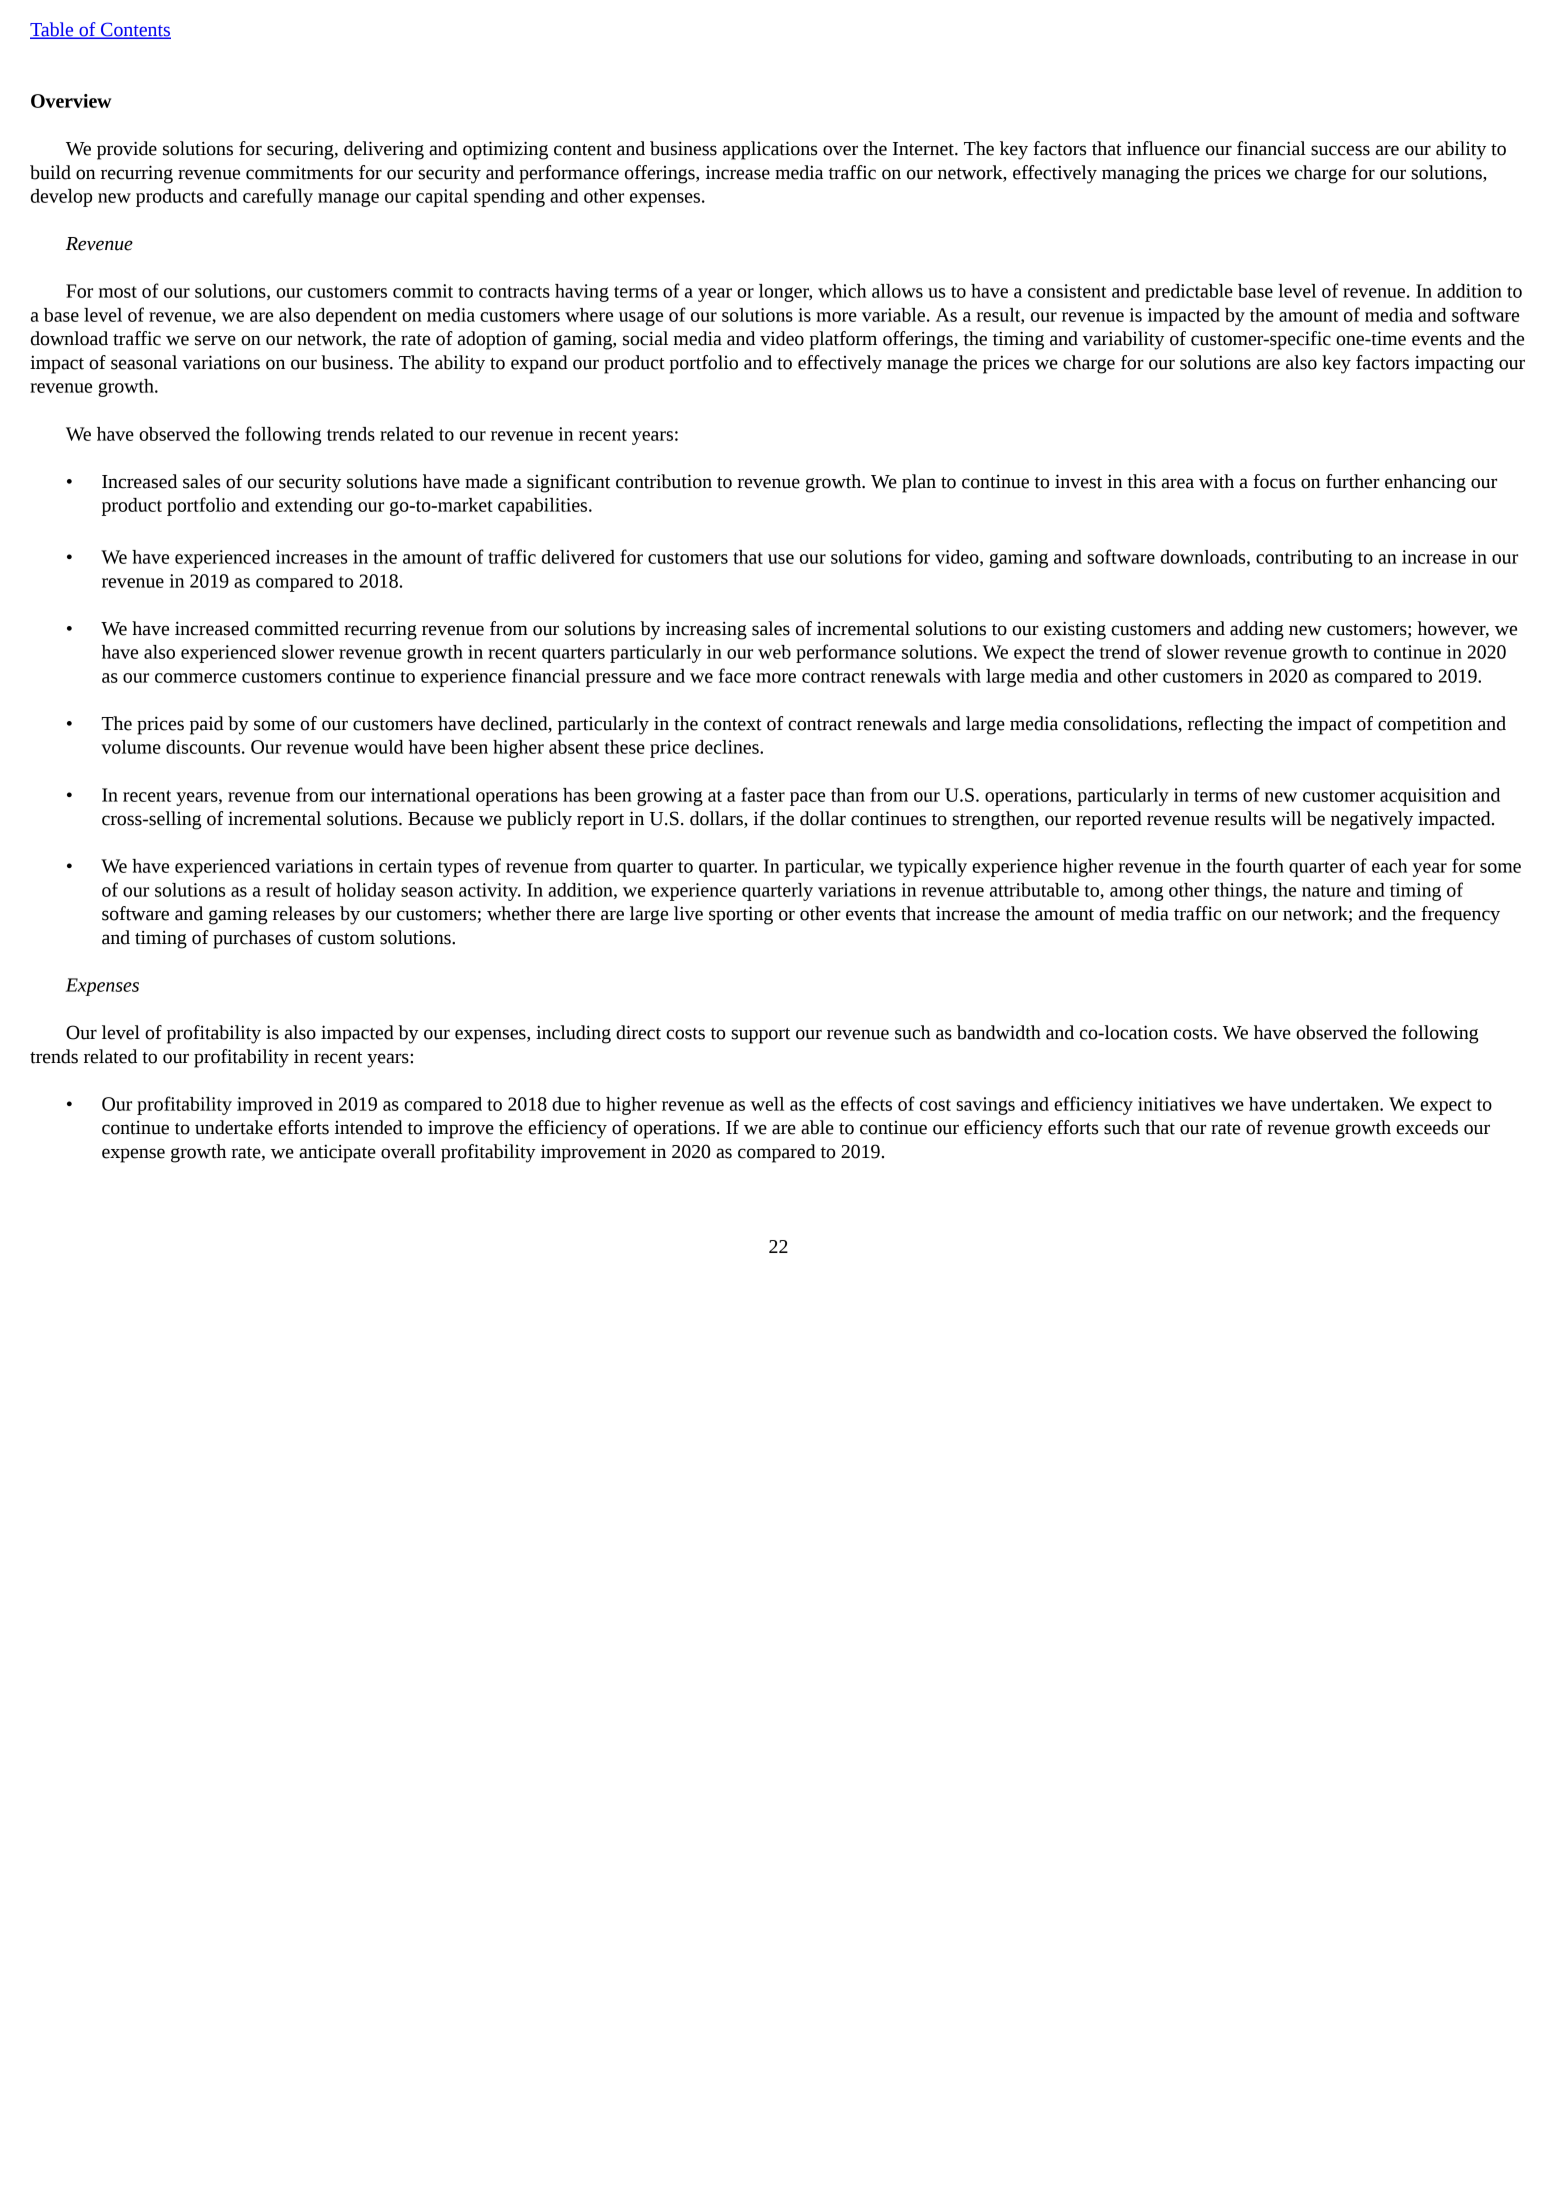 The image size is (1556, 2201). Describe the element at coordinates (767, 1104) in the screenshot. I see `well` at that location.
